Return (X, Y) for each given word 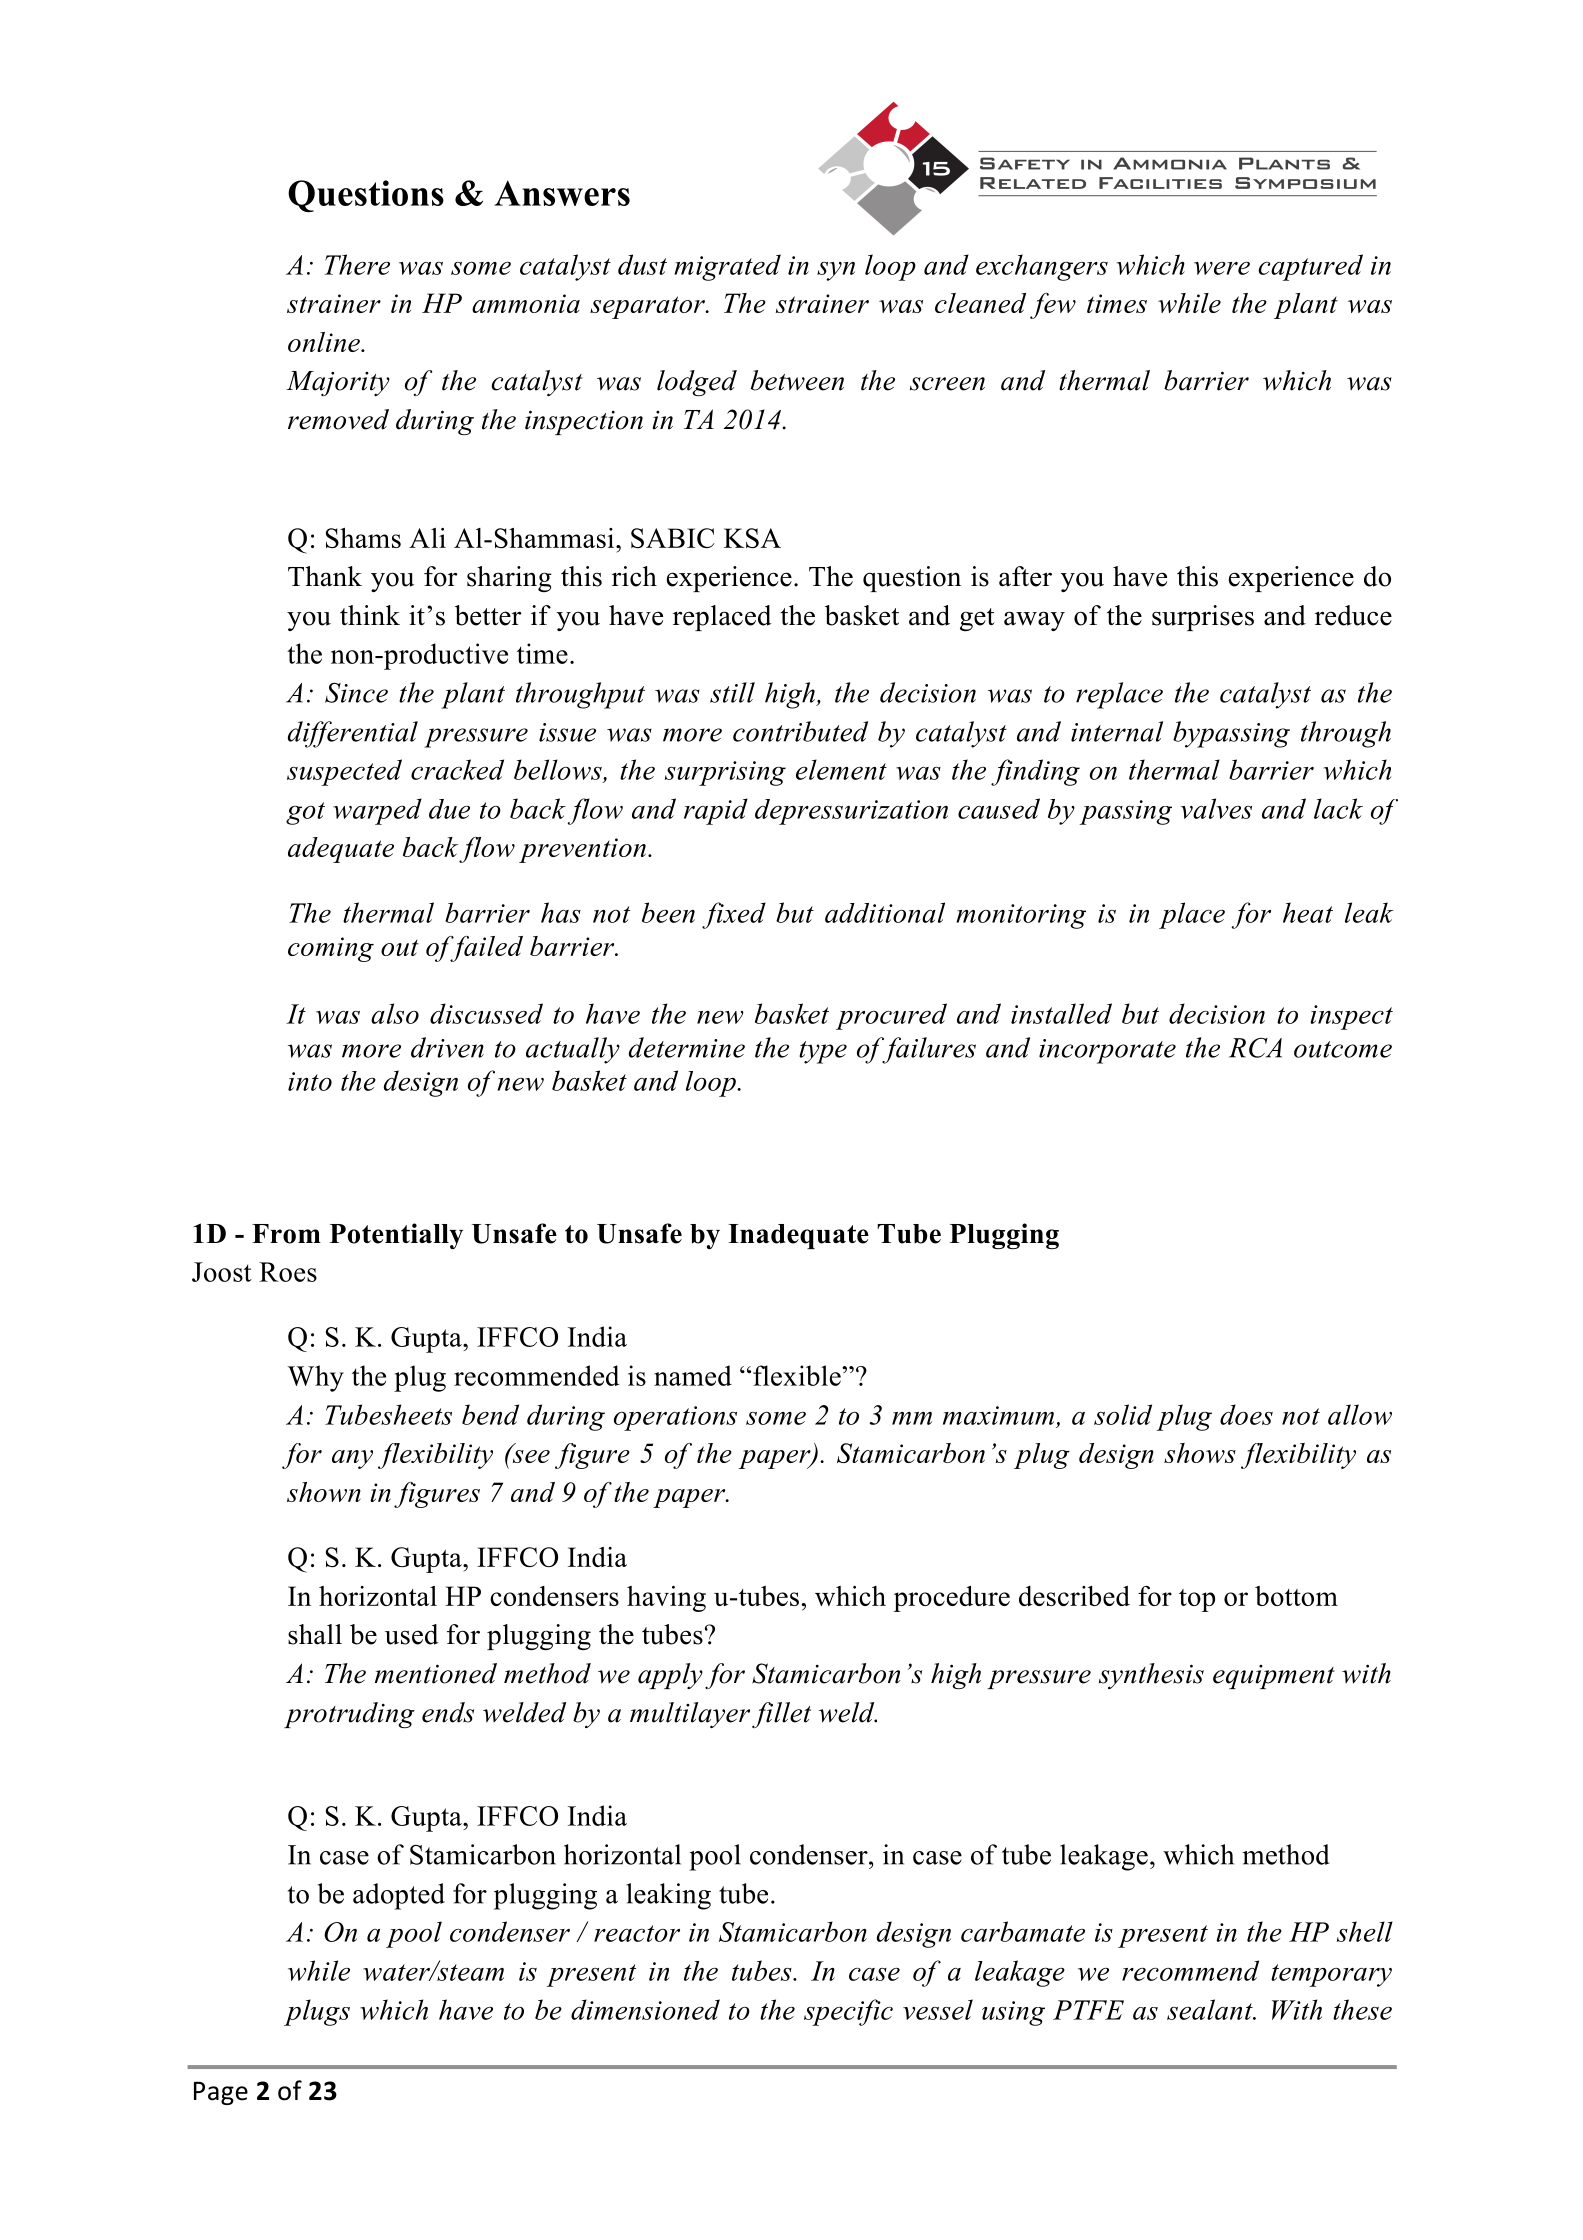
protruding (349, 1715)
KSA (752, 538)
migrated (727, 267)
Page (221, 2093)
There (357, 264)
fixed (734, 915)
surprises (1203, 618)
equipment (1274, 1677)
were (1222, 268)
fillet (781, 1715)
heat (1308, 912)
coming (331, 949)
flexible (798, 1375)
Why (315, 1378)
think (370, 615)
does (1246, 1414)
